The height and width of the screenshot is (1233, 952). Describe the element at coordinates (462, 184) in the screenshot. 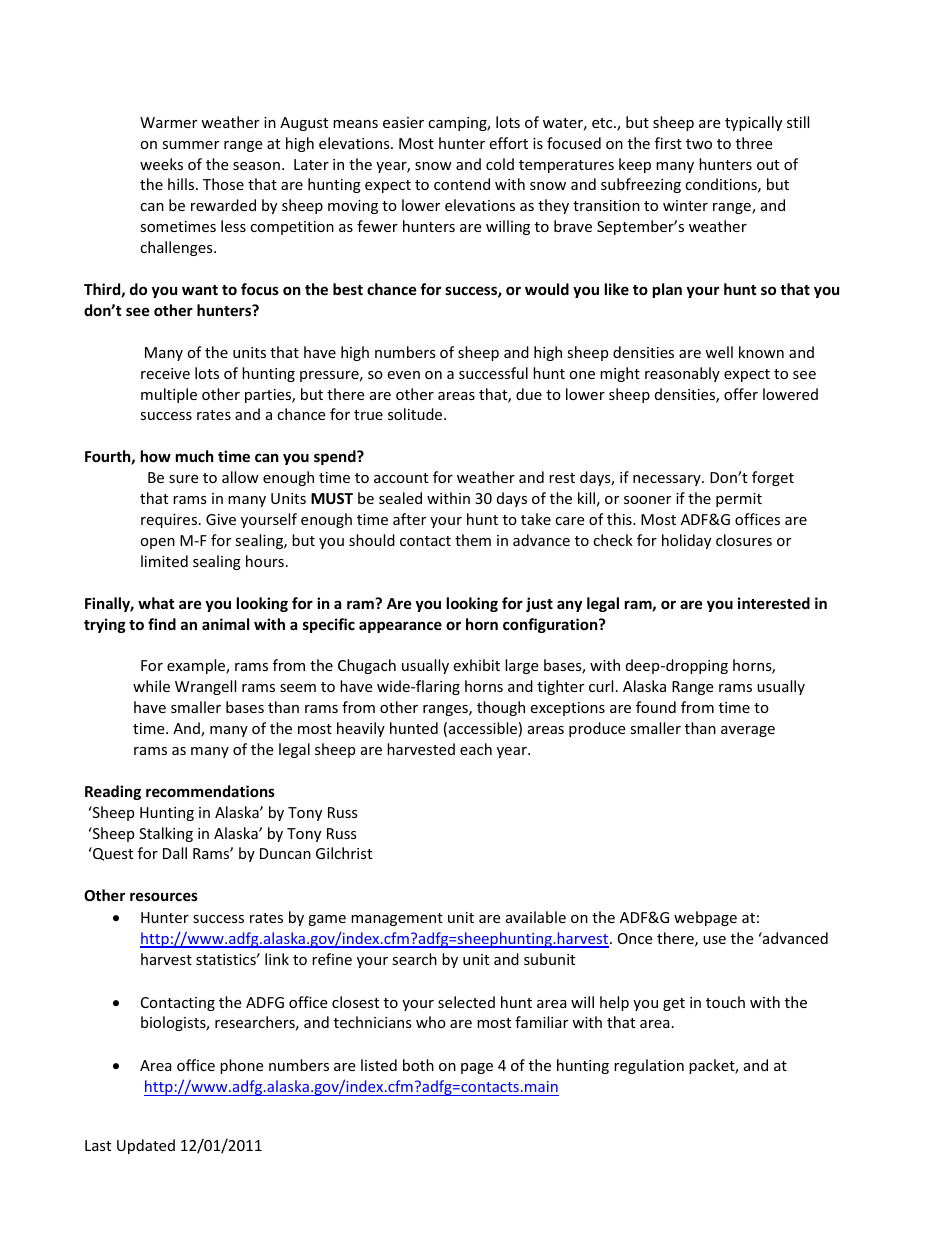

I see `contend` at that location.
